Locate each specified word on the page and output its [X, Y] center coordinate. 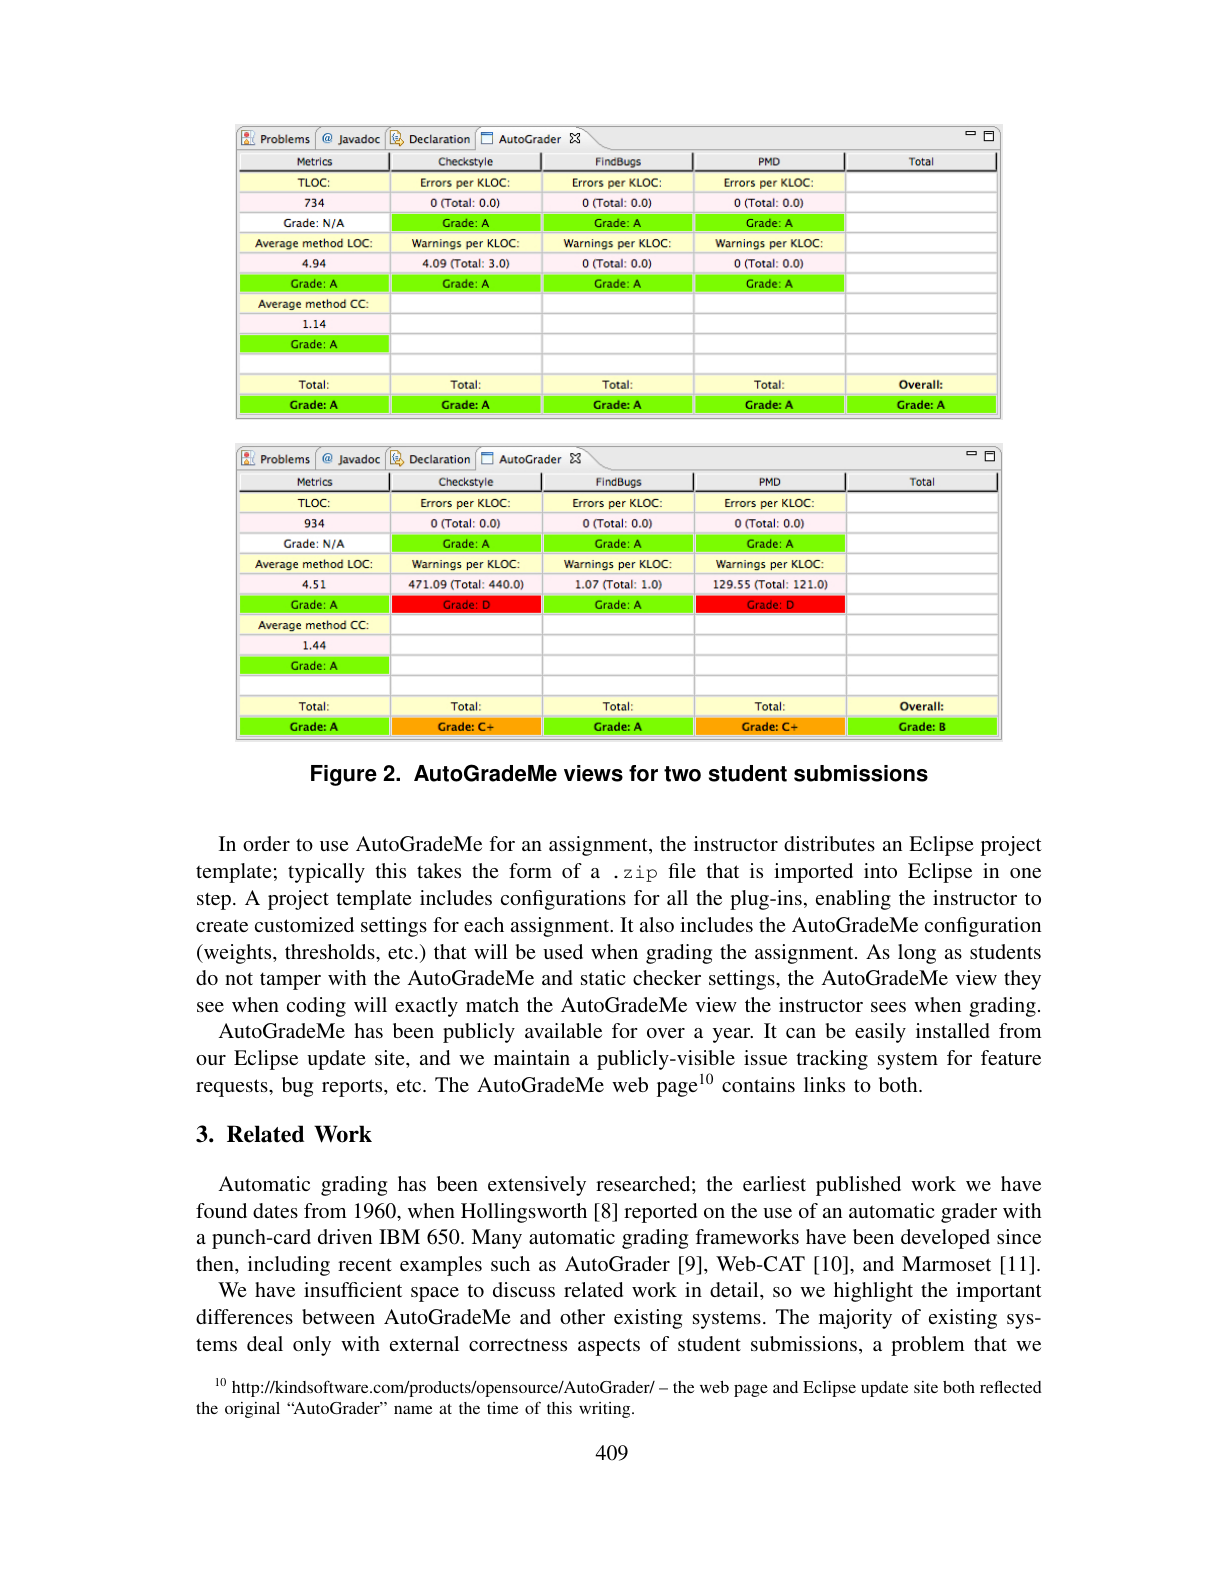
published [858, 1186]
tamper [290, 981]
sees [888, 1007]
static [603, 977]
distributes [829, 843]
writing [606, 1410]
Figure [344, 775]
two [682, 774]
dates [275, 1210]
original [252, 1410]
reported [660, 1213]
